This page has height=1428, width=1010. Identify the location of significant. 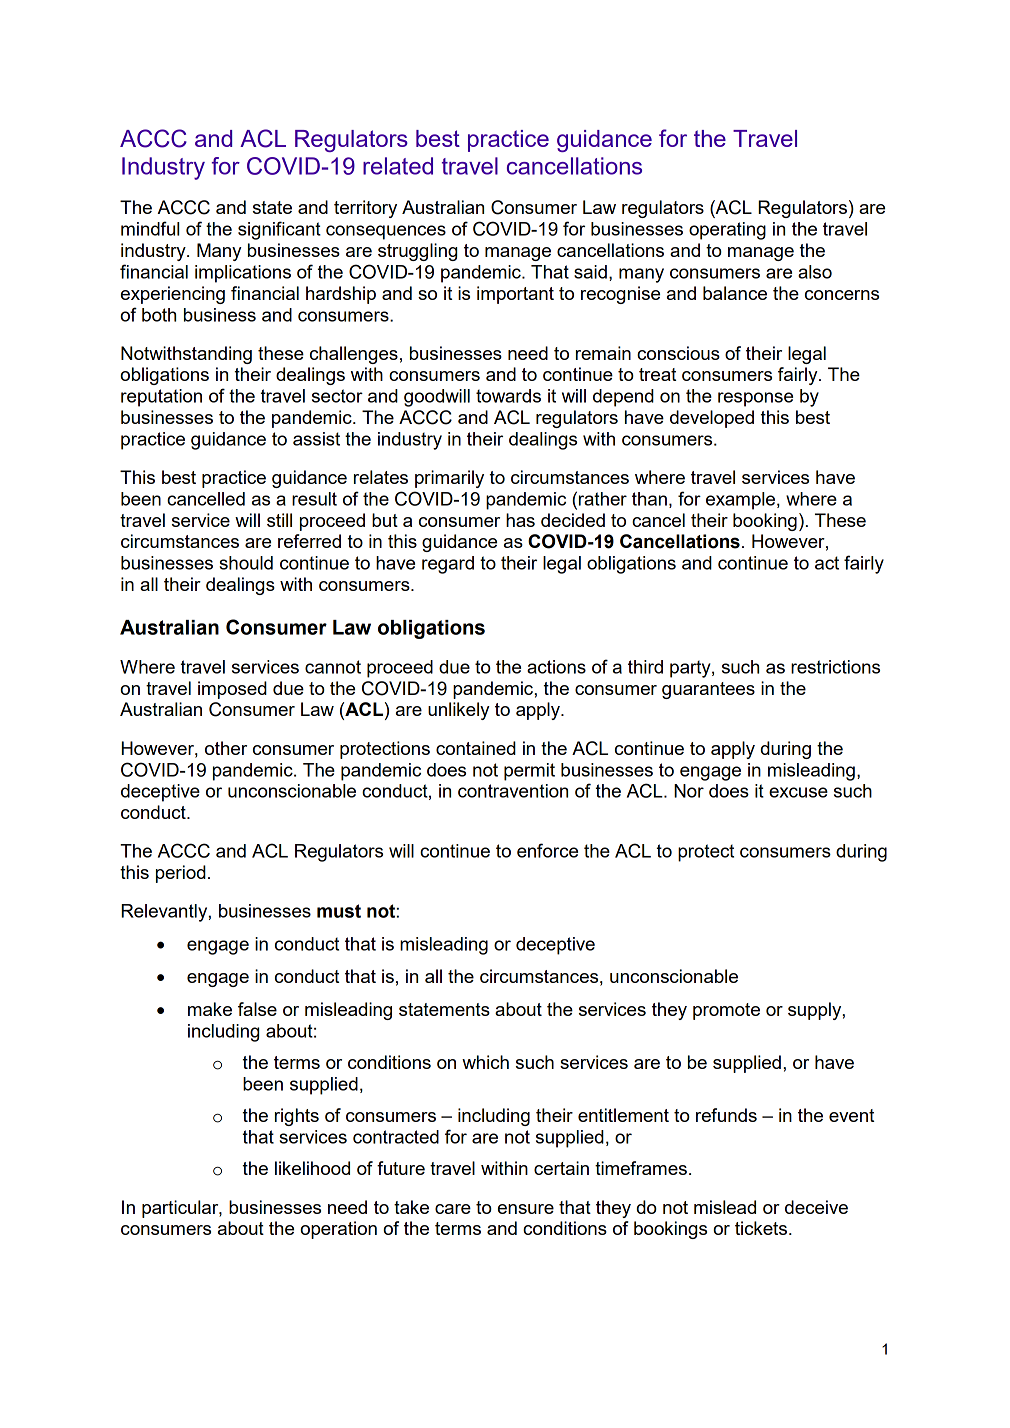
(279, 230).
